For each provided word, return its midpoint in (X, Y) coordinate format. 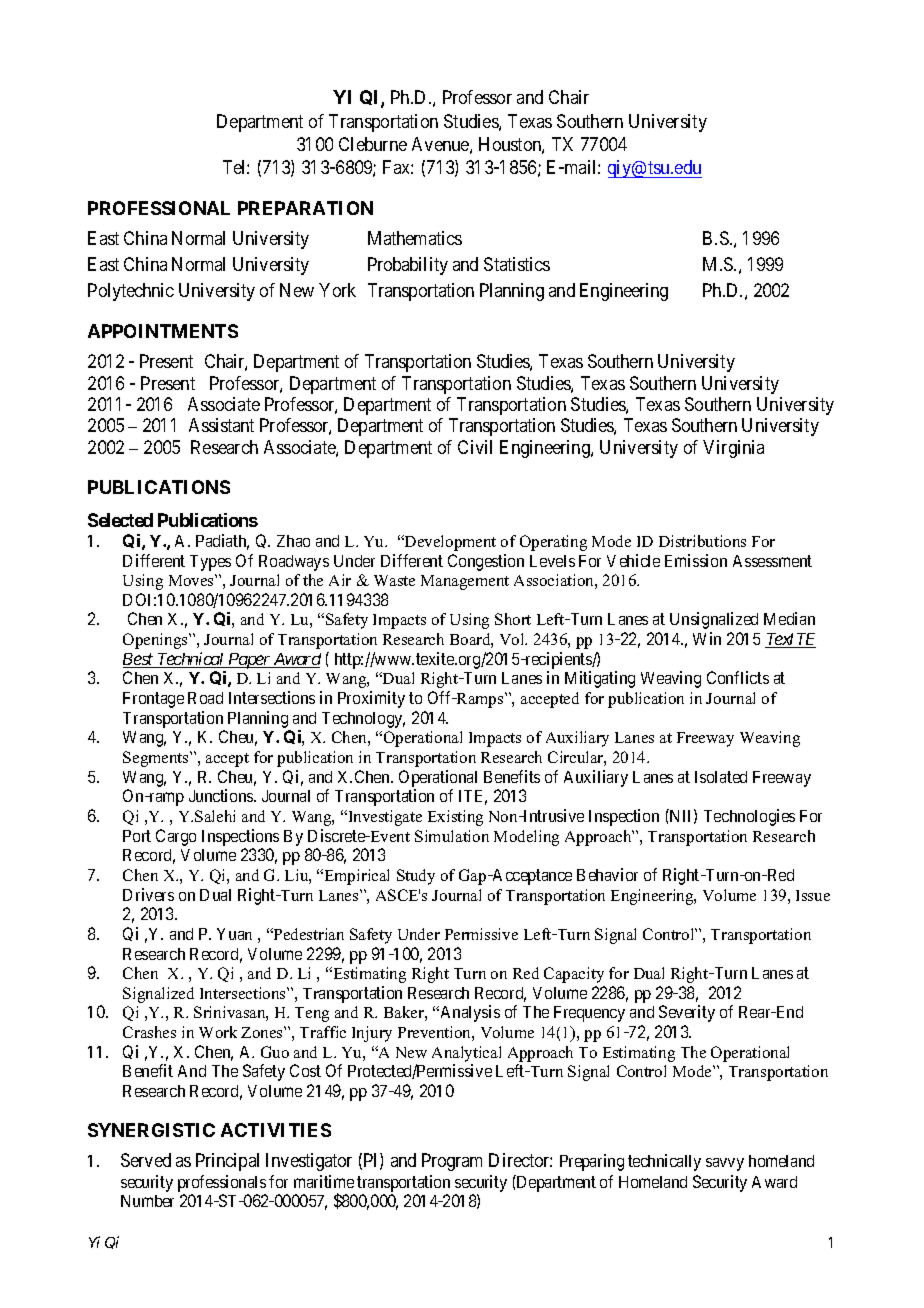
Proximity (371, 699)
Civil (475, 447)
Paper (249, 661)
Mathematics (415, 238)
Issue (813, 895)
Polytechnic (131, 292)
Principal (227, 1162)
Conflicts (738, 677)
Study (416, 877)
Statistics (517, 264)
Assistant (221, 425)
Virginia (733, 449)
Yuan (234, 934)
